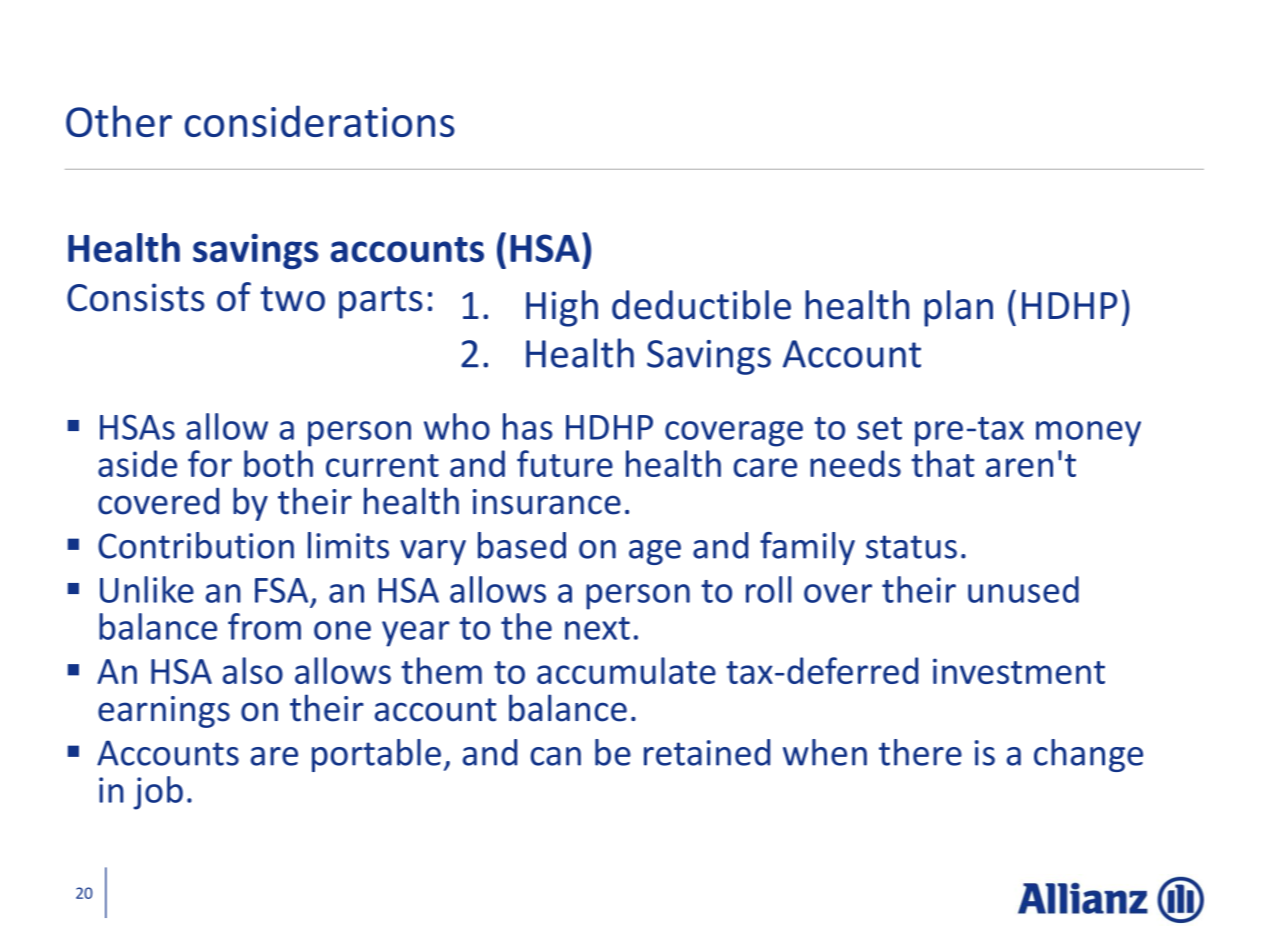 The width and height of the screenshot is (1270, 952). Describe the element at coordinates (879, 428) in the screenshot. I see `set` at that location.
